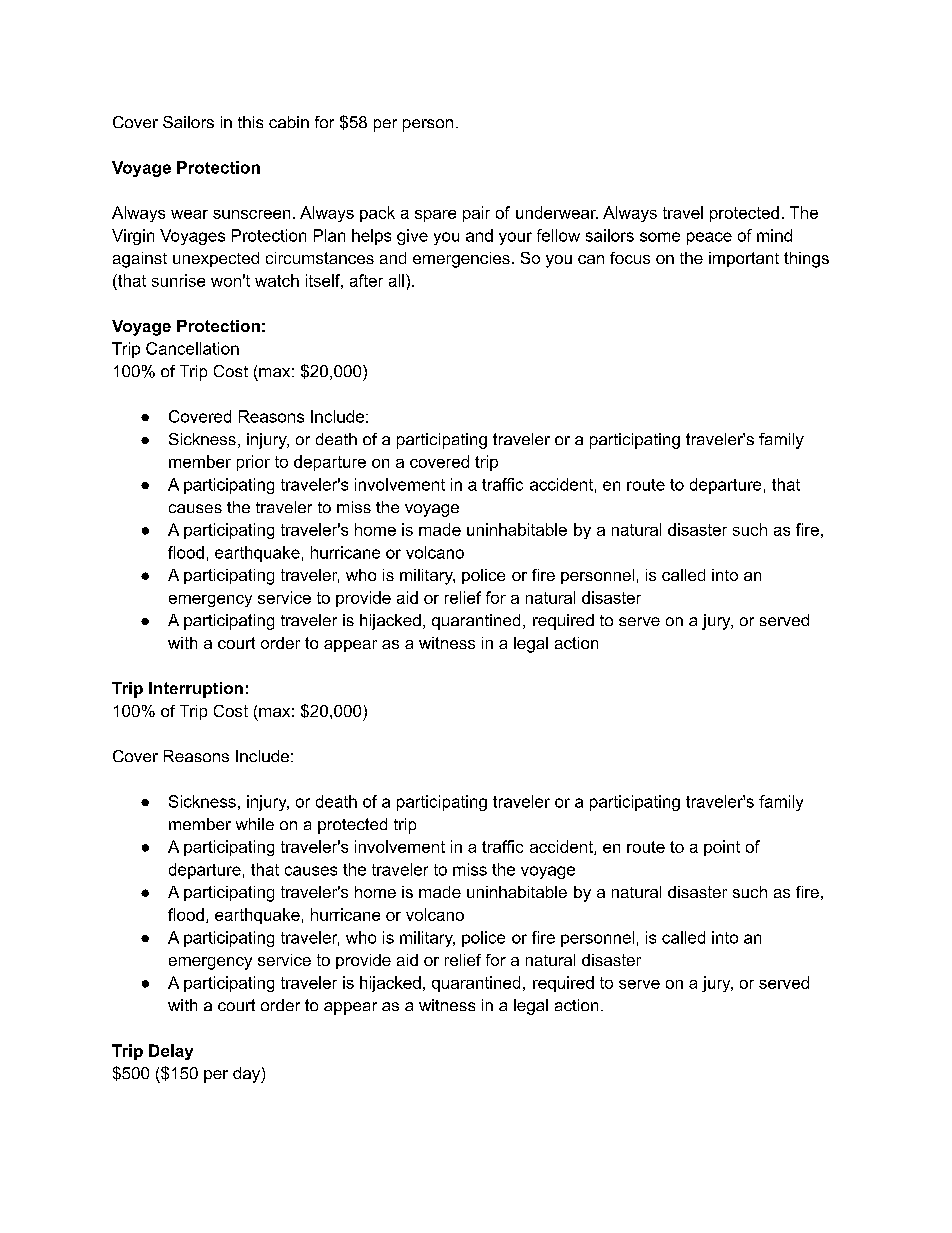 This screenshot has width=952, height=1233. I want to click on Delay, so click(171, 1052).
